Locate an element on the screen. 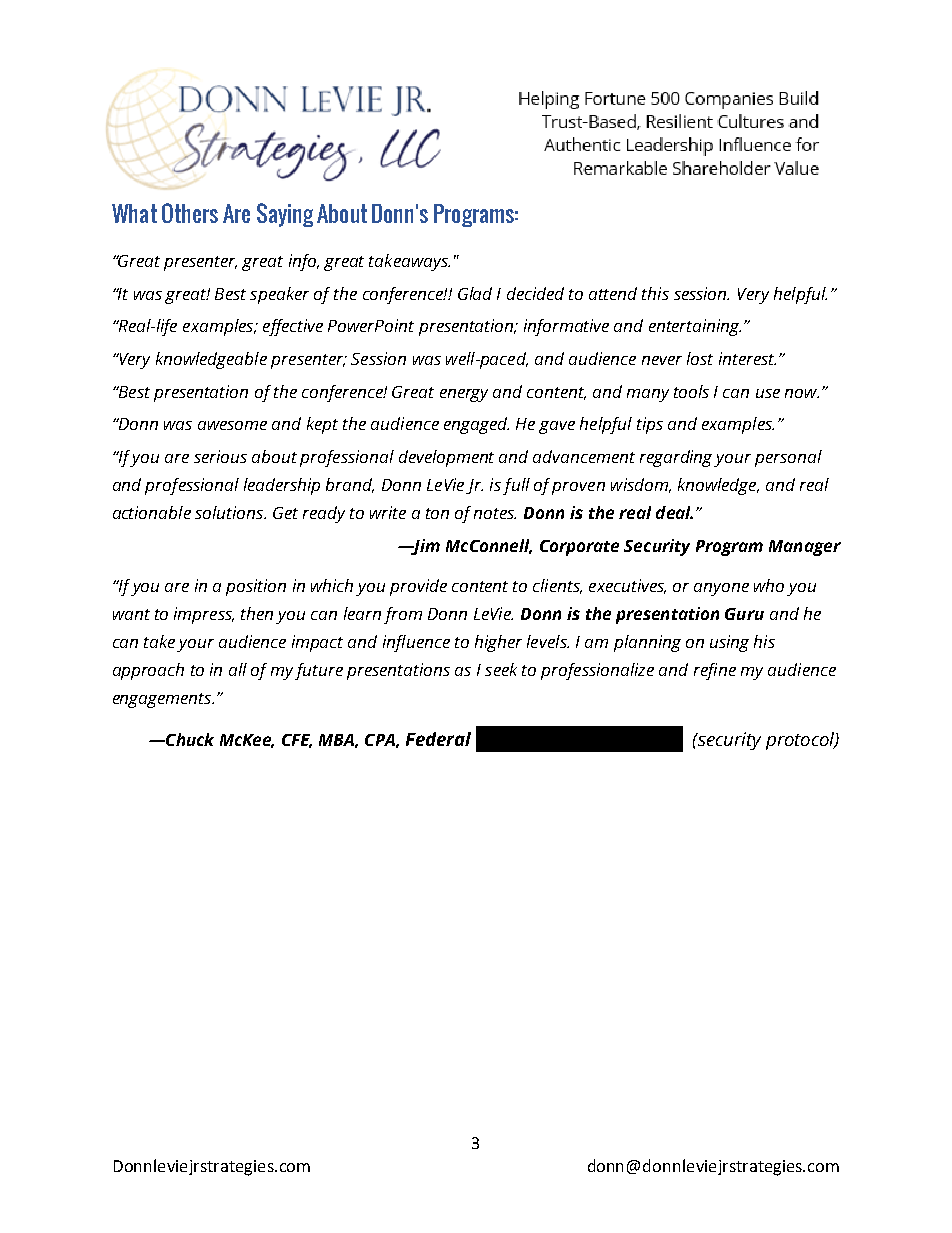 Image resolution: width=952 pixels, height=1233 pixels. anyone is located at coordinates (721, 589).
